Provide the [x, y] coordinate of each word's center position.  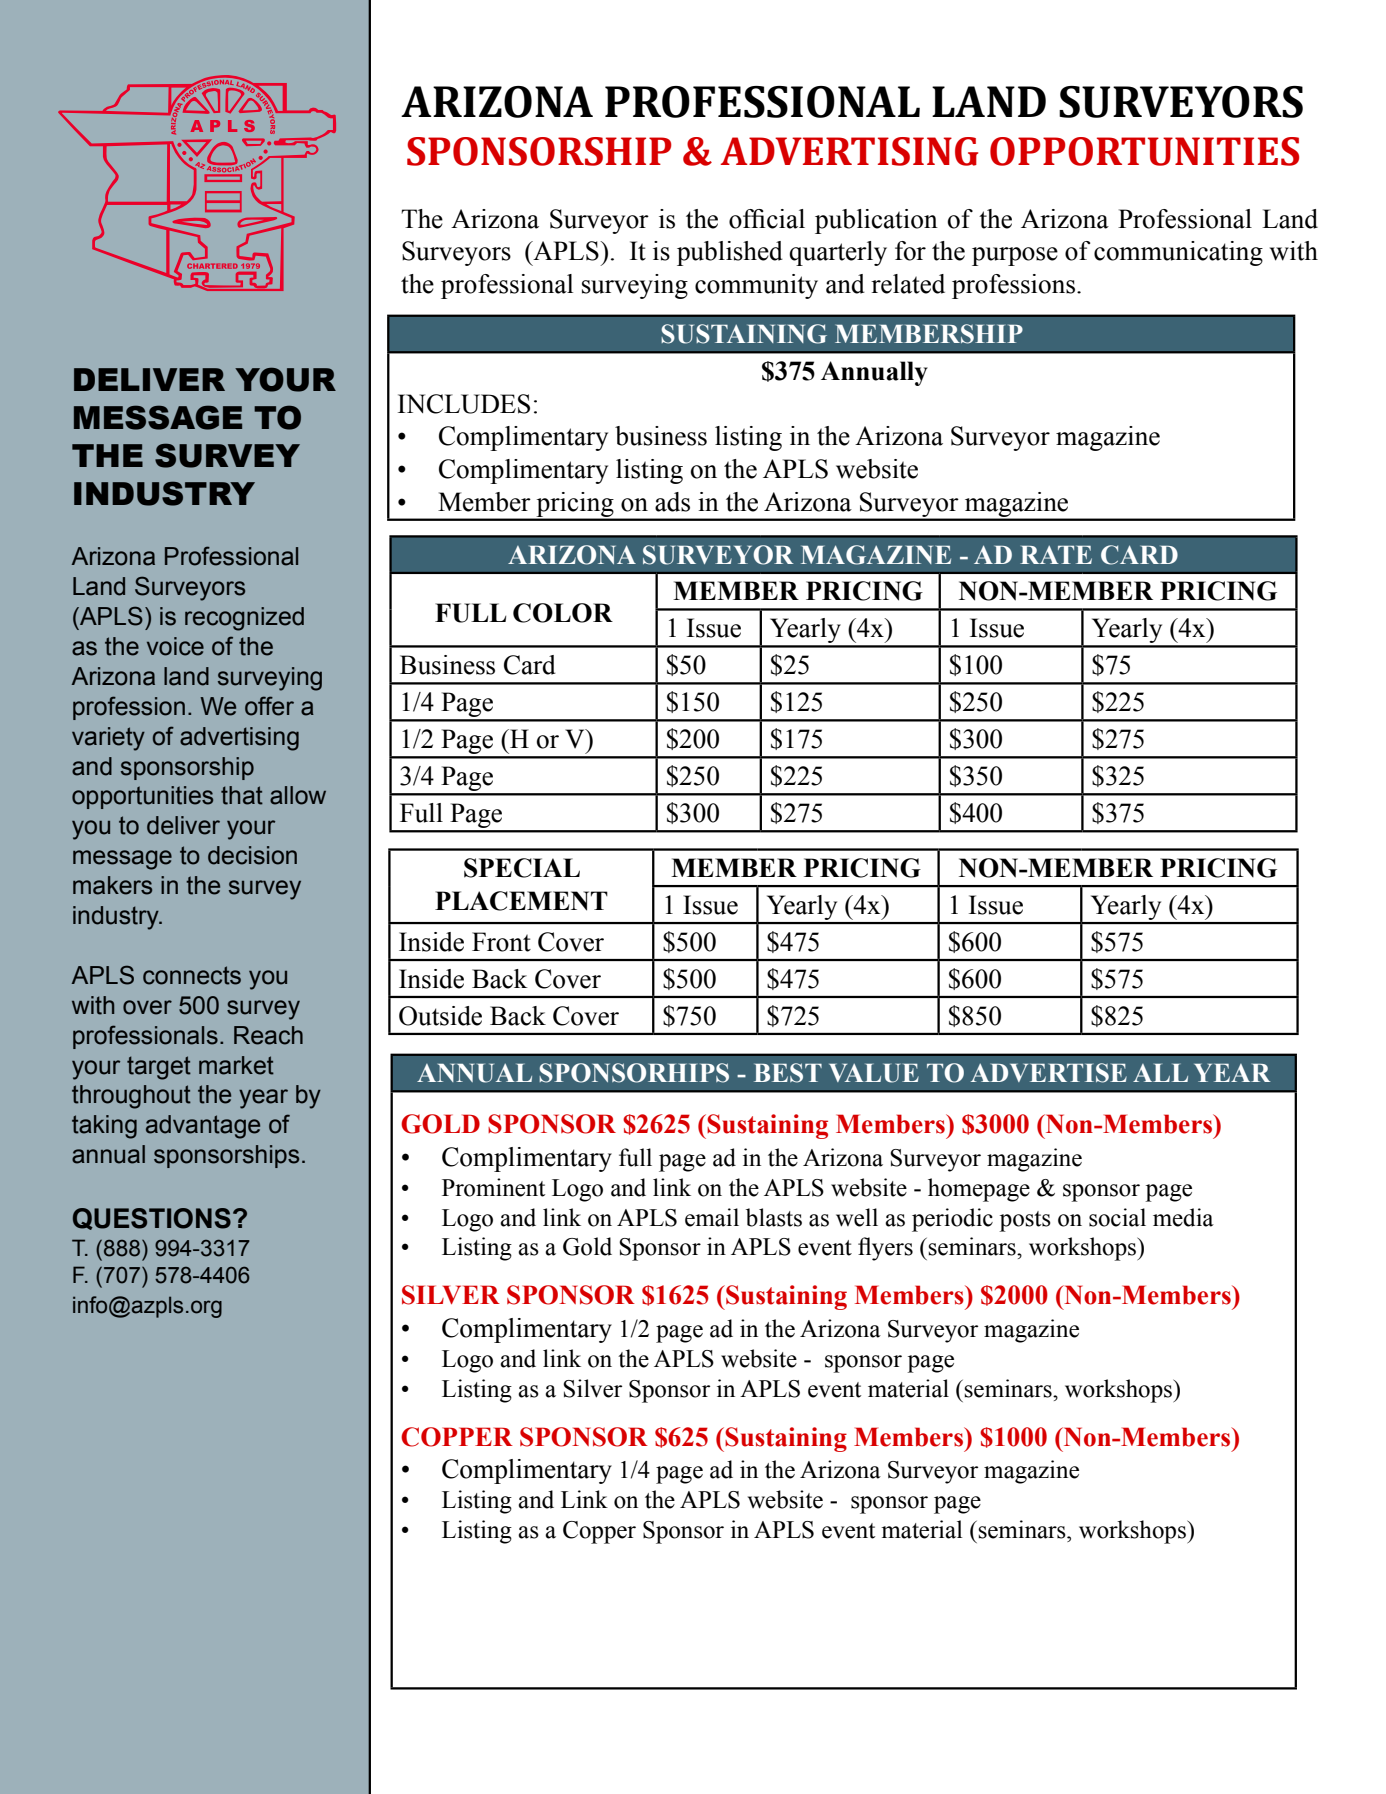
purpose [1015, 256]
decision [252, 855]
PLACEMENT [521, 901]
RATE [1056, 554]
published [730, 253]
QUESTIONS [152, 1219]
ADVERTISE [1049, 1073]
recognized [244, 619]
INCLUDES [464, 404]
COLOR [563, 613]
